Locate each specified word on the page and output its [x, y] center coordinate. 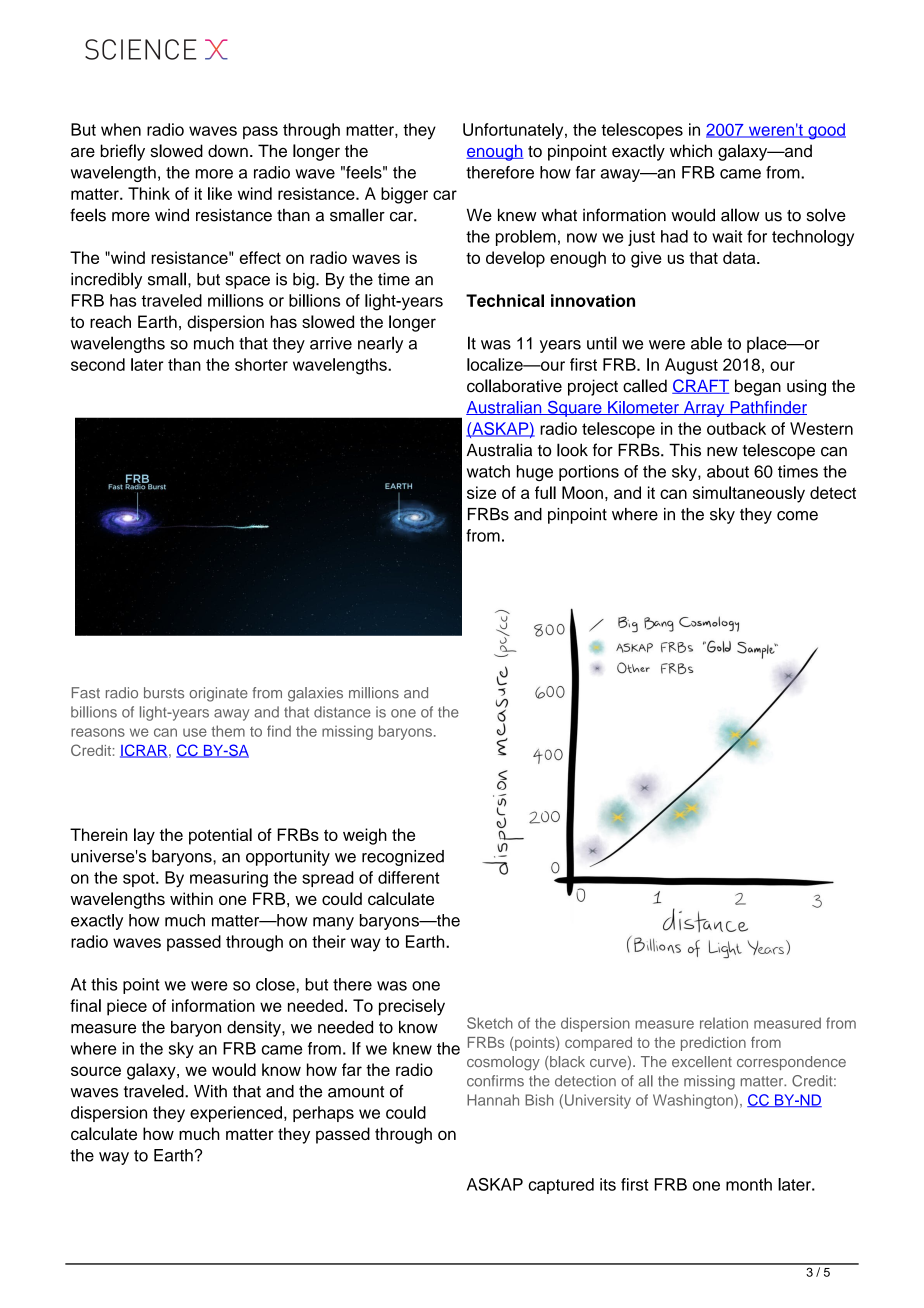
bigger [404, 195]
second [98, 364]
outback [736, 428]
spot [140, 879]
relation [724, 1023]
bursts [164, 693]
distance [342, 712]
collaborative [514, 386]
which [691, 151]
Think [149, 193]
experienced [236, 1114]
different [409, 877]
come [797, 516]
